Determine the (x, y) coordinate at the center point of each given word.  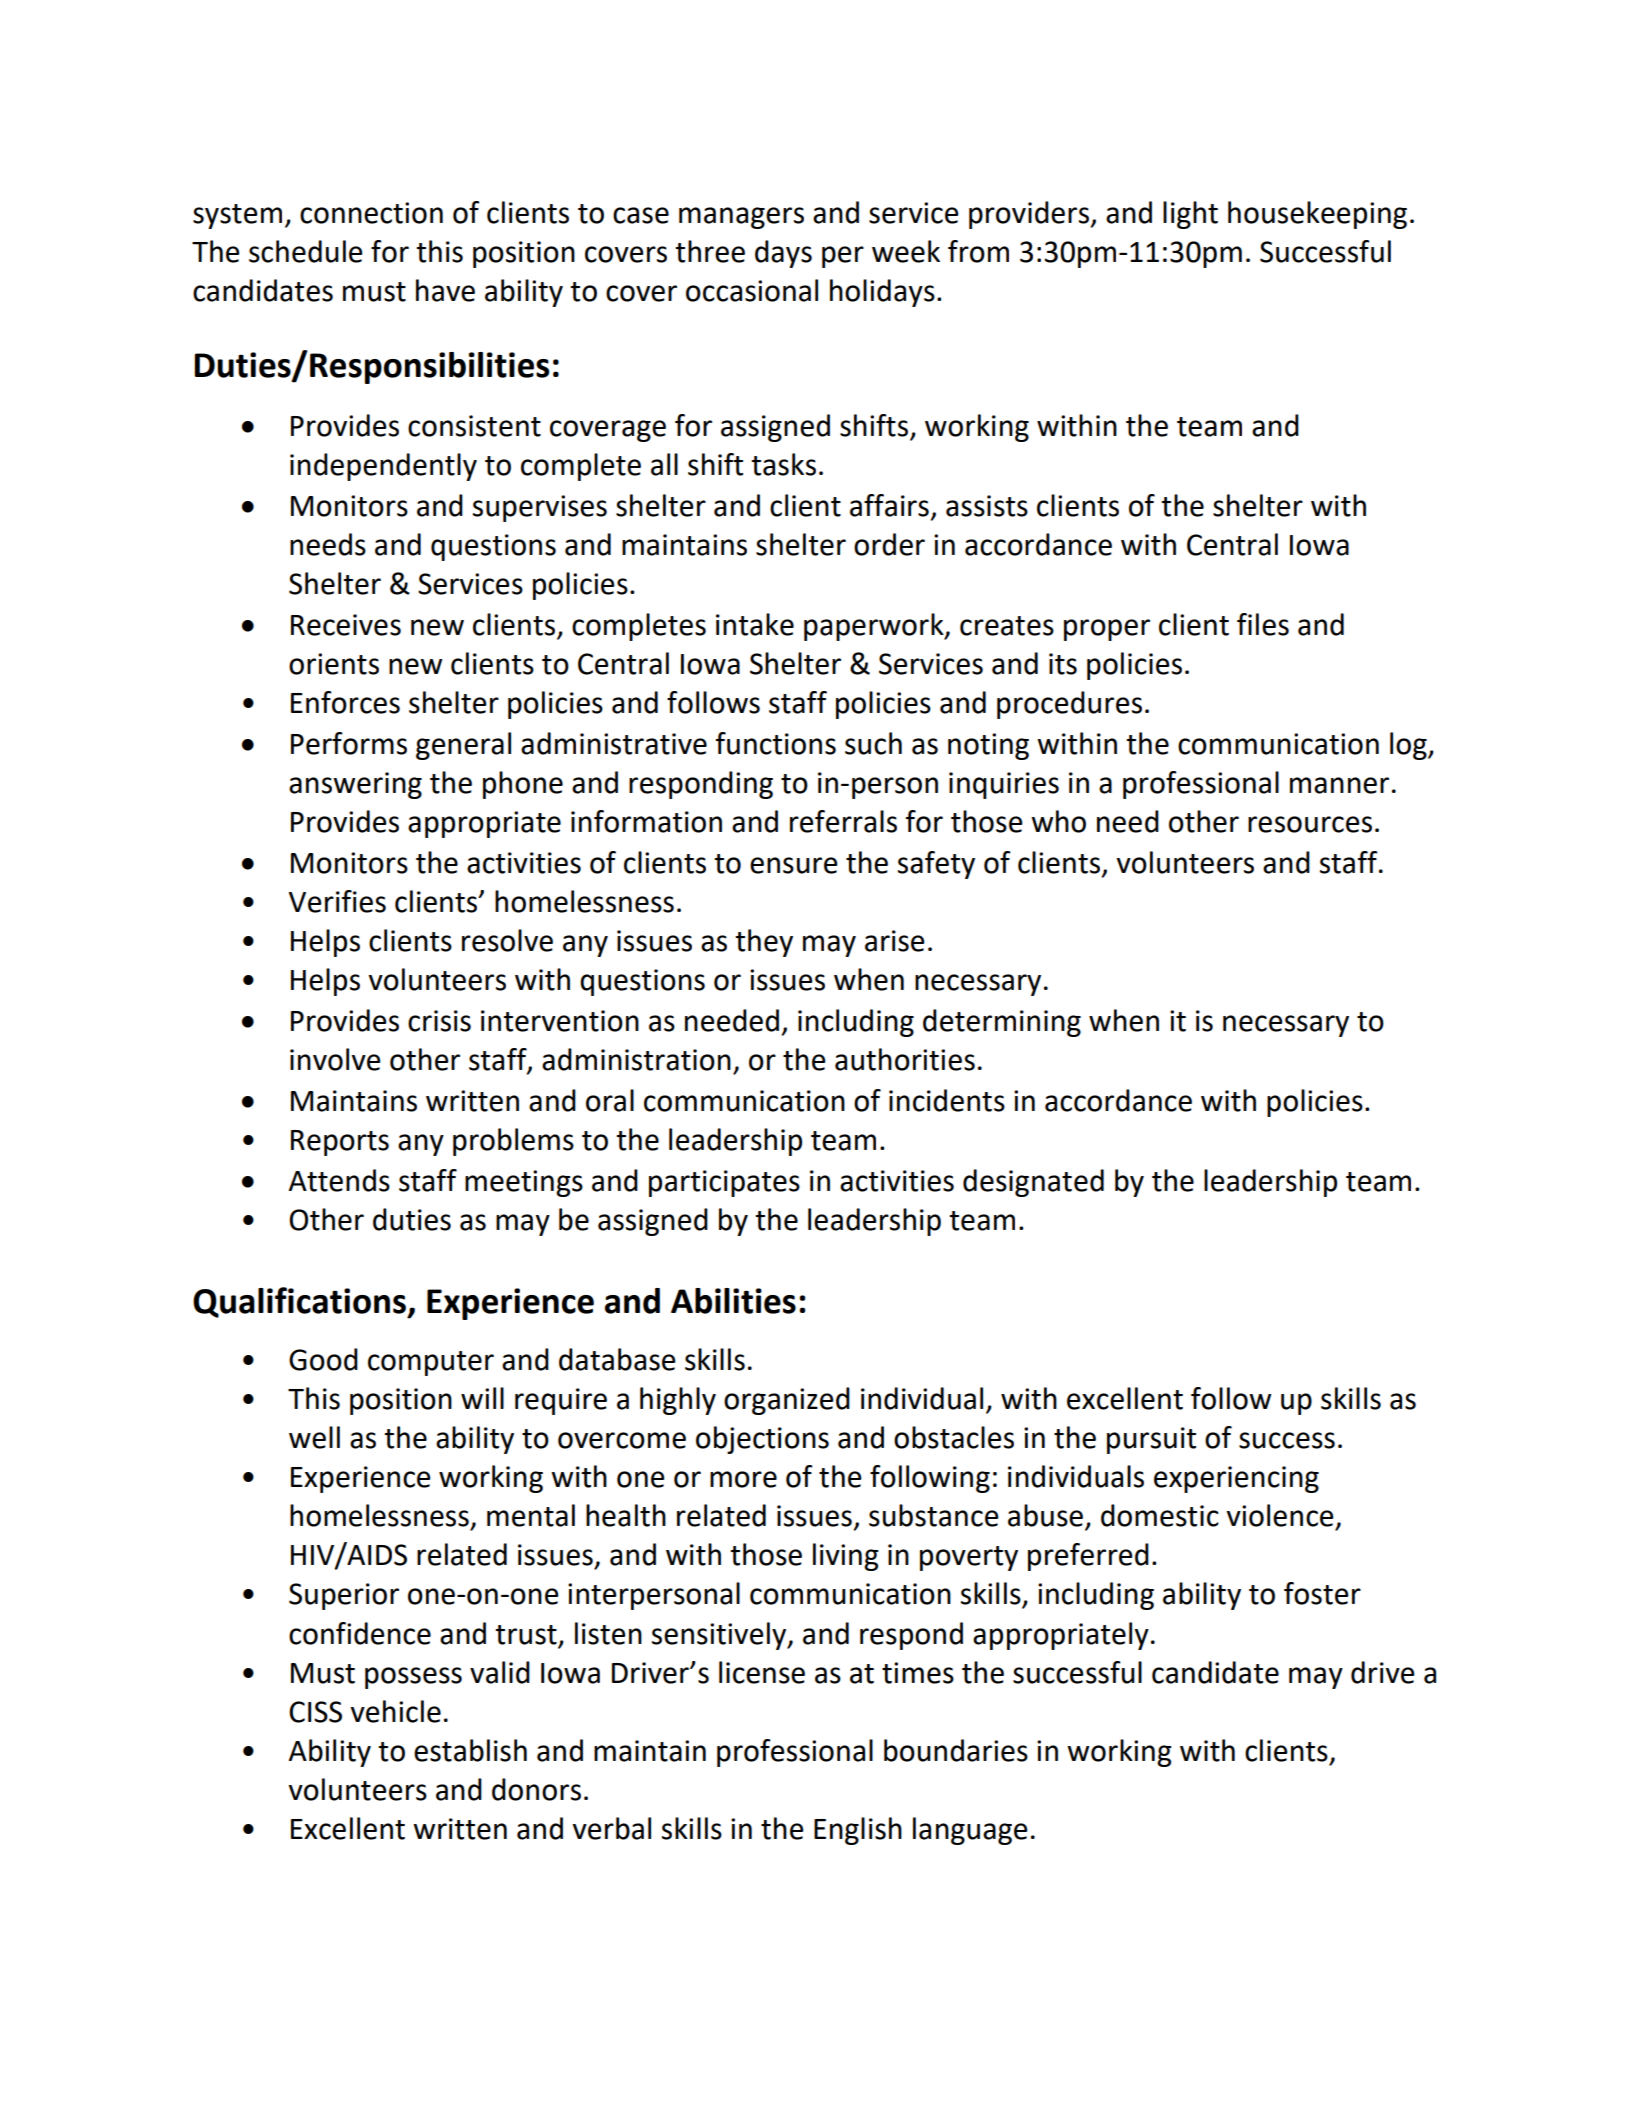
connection (371, 213)
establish (470, 1750)
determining (1002, 1023)
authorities (905, 1059)
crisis (439, 1021)
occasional (752, 290)
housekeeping (1317, 215)
